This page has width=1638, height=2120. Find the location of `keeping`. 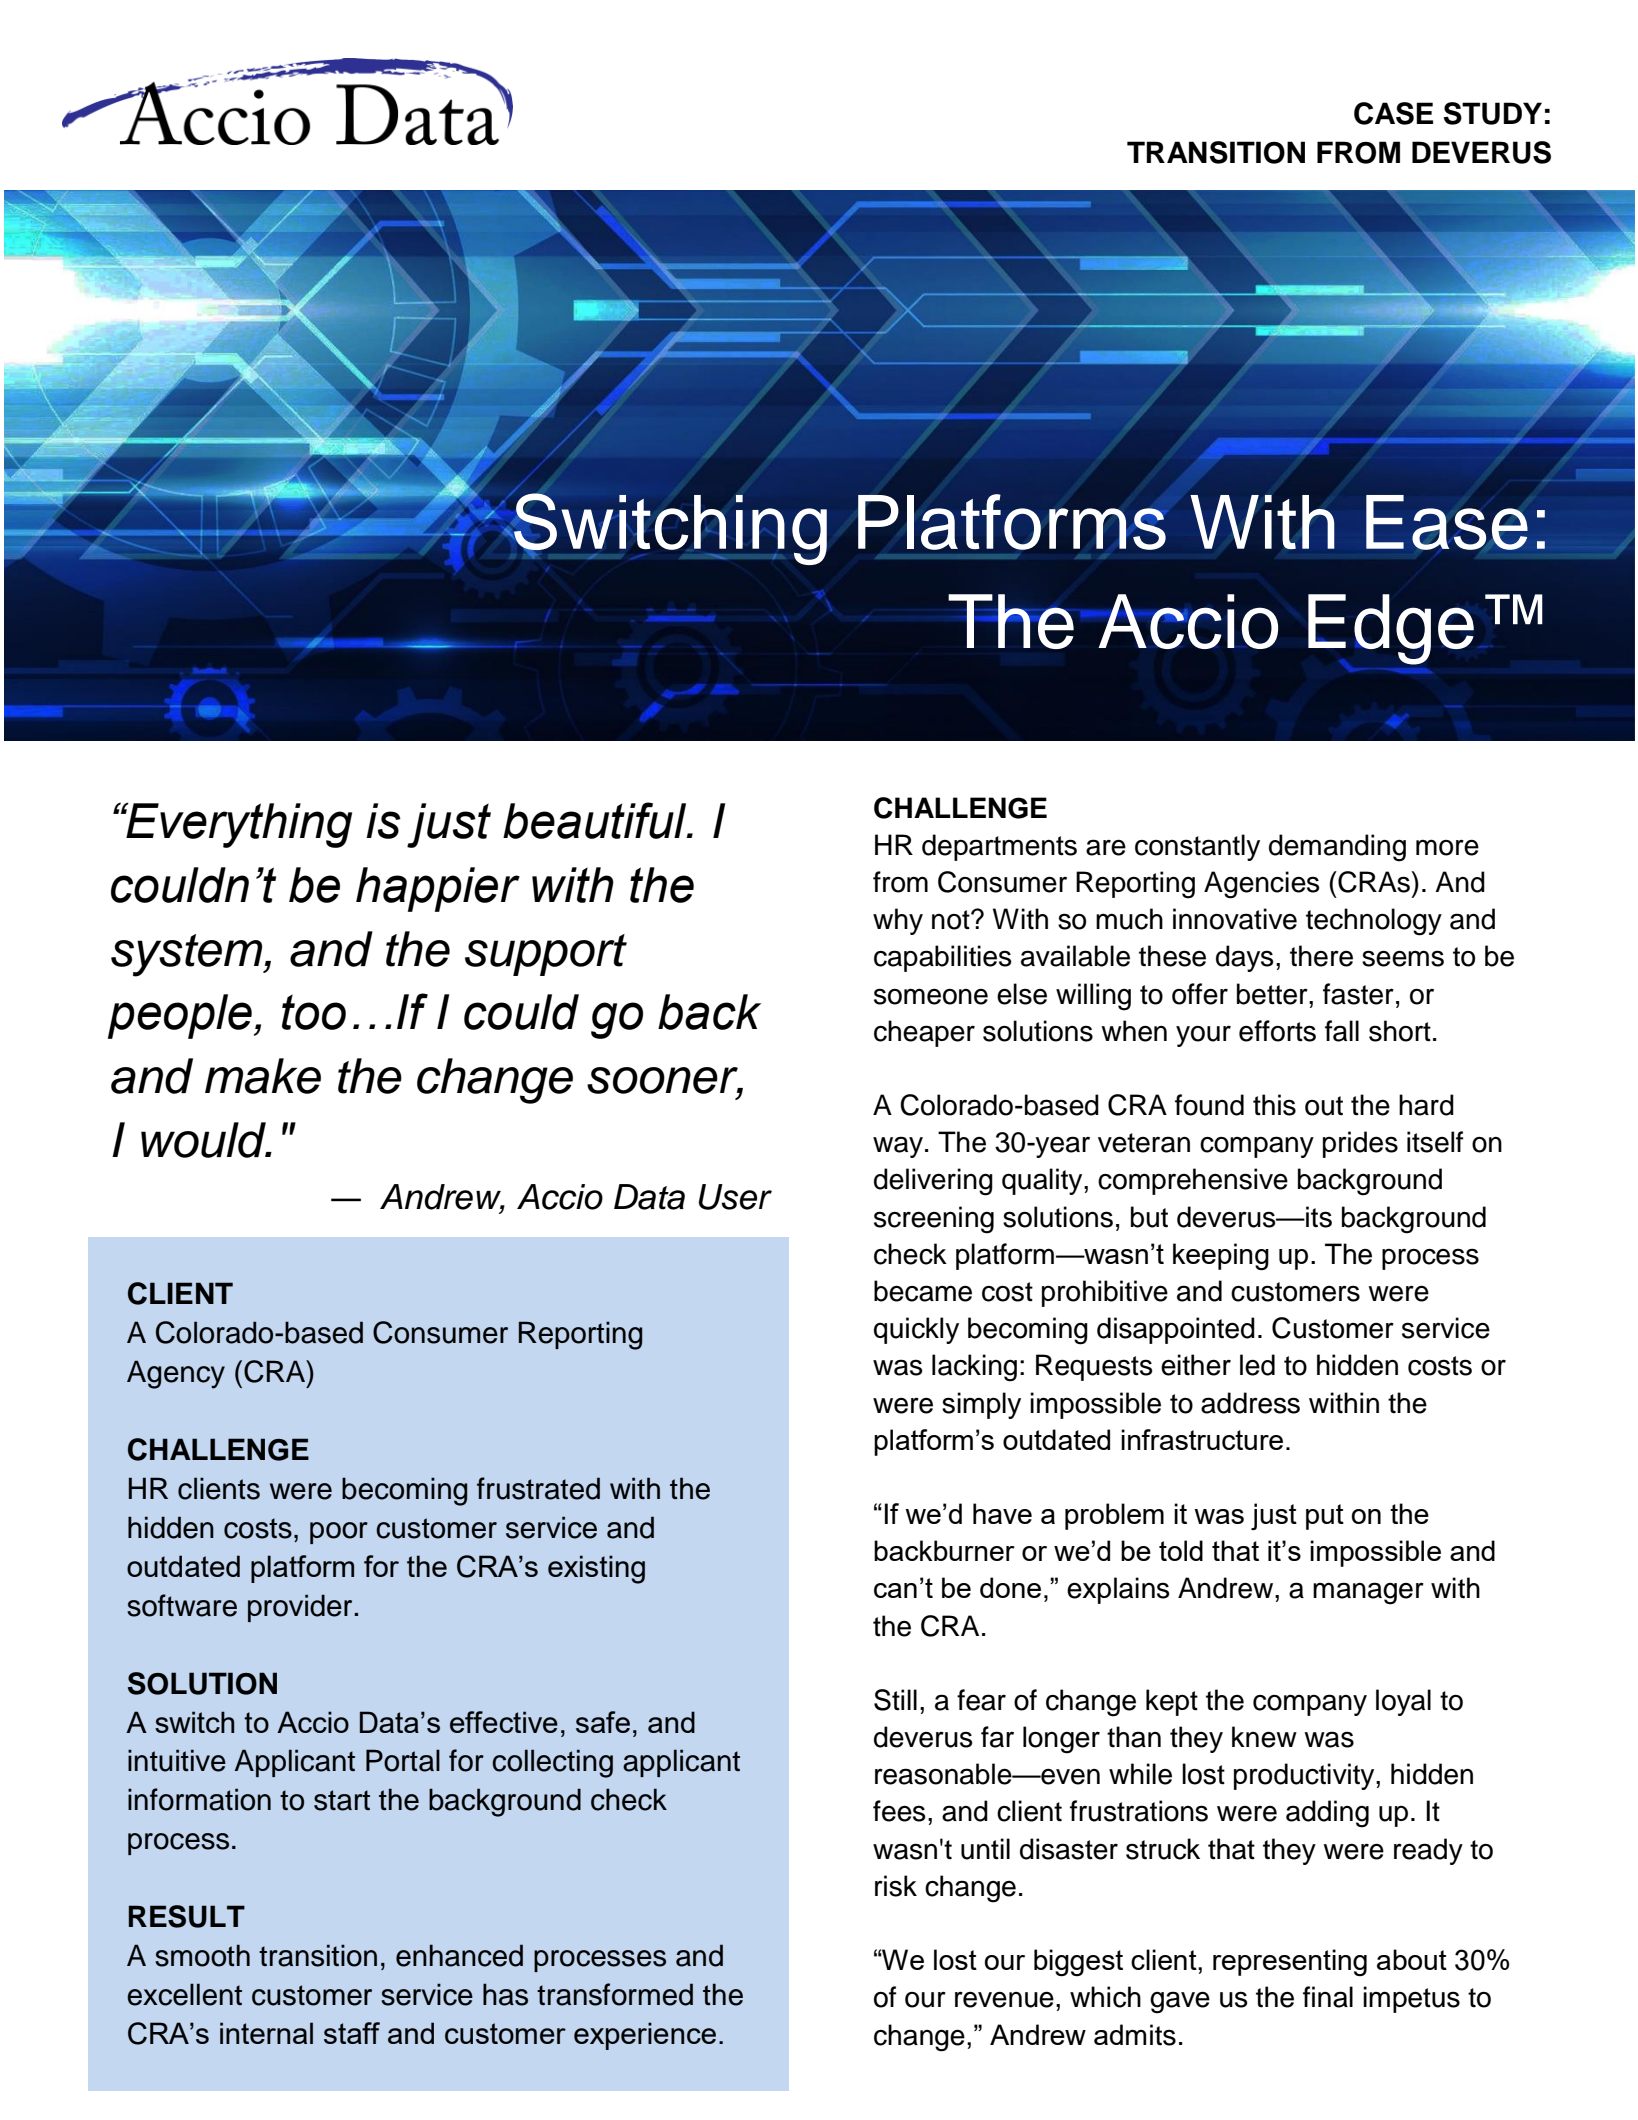

keeping is located at coordinates (1221, 1257).
